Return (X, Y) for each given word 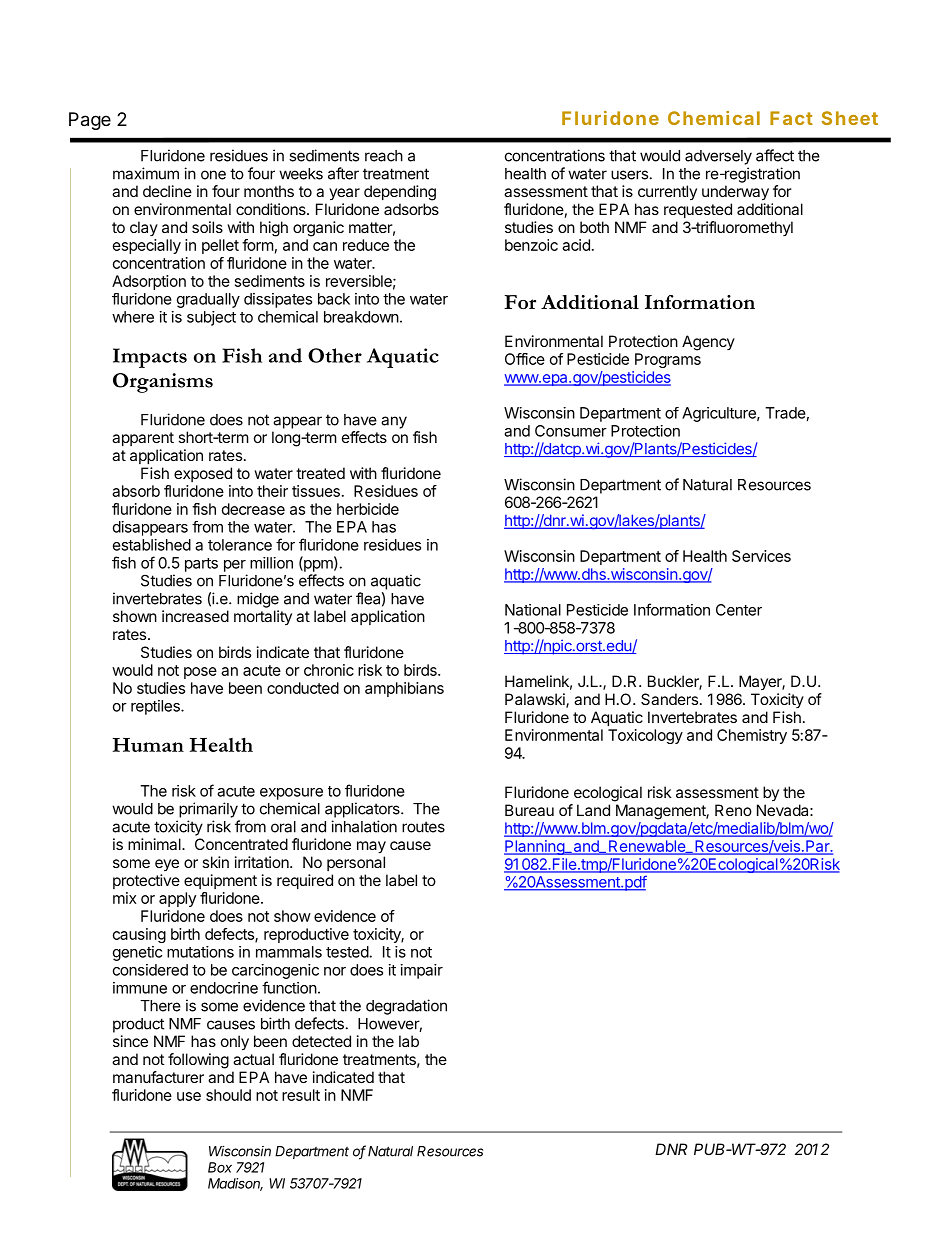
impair (422, 971)
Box (220, 1167)
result (301, 1095)
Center (739, 610)
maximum (146, 173)
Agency (708, 343)
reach (384, 156)
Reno (733, 810)
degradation (406, 1007)
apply (177, 899)
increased (195, 616)
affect (775, 155)
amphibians (404, 689)
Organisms (163, 383)
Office (525, 359)
